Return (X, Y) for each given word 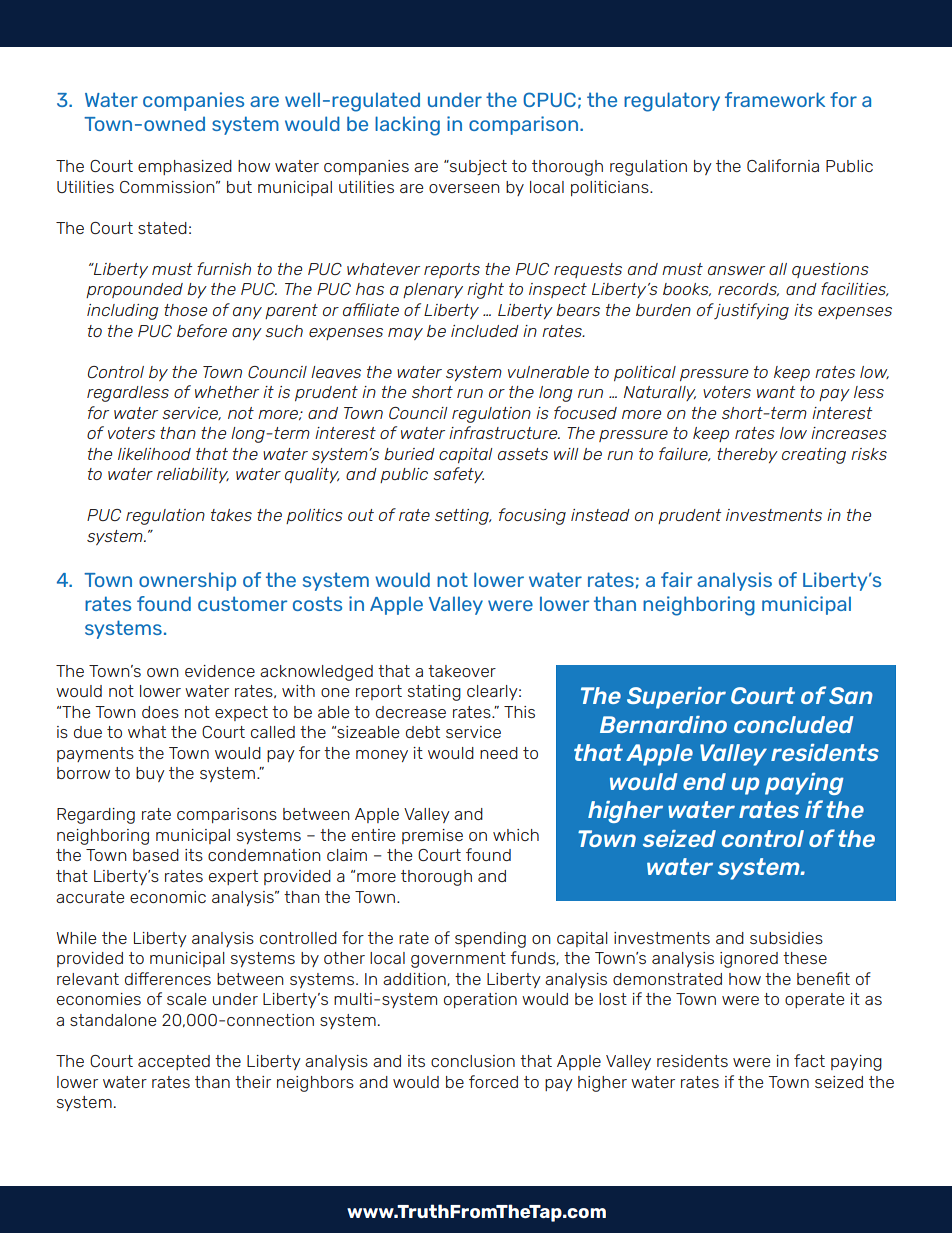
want (776, 392)
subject (477, 168)
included (485, 331)
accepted (174, 1062)
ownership (187, 581)
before (202, 330)
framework (775, 99)
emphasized (185, 167)
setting (463, 517)
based (156, 855)
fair (676, 579)
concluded (793, 724)
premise (432, 836)
